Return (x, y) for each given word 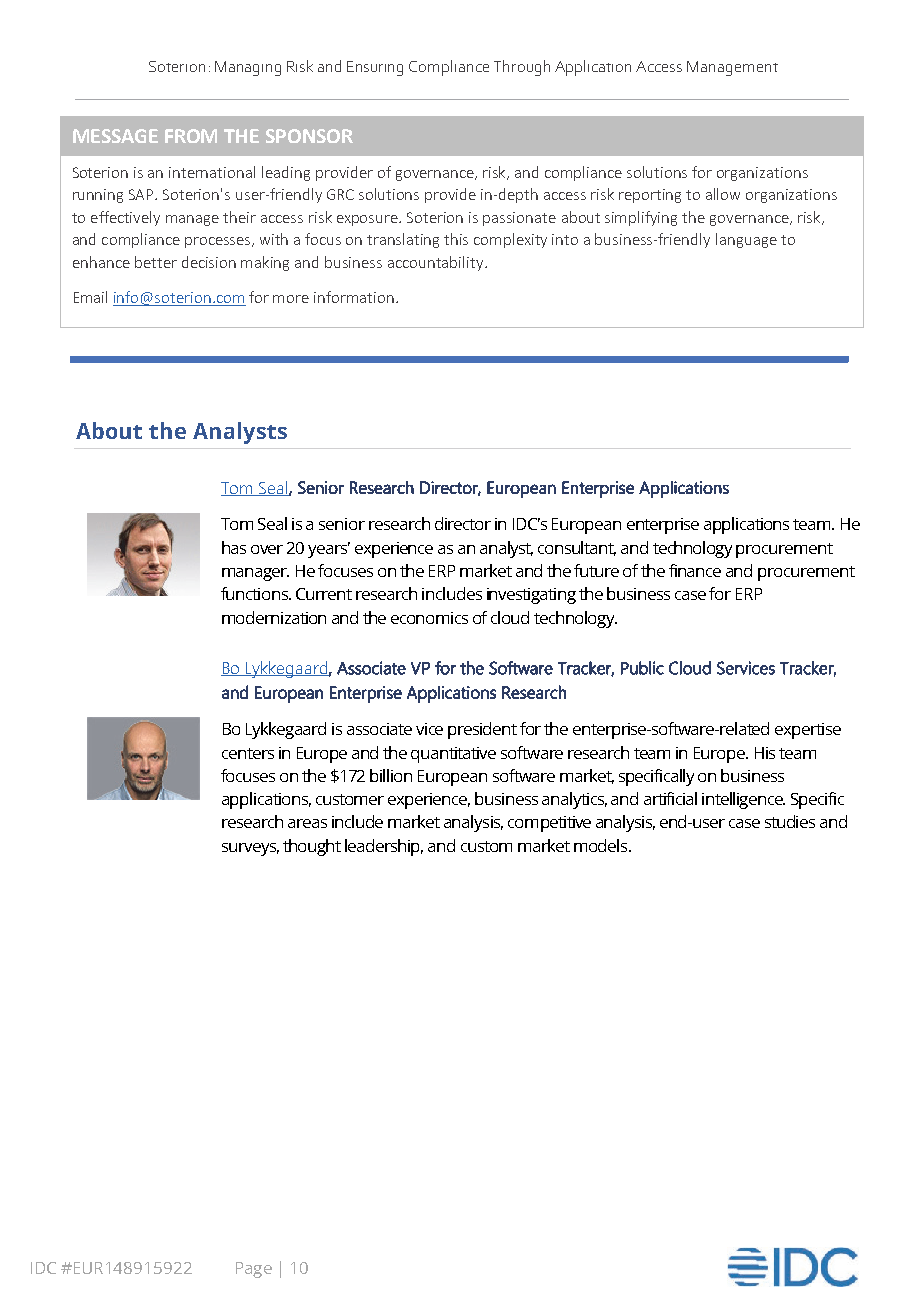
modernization (274, 617)
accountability (437, 263)
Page (254, 1270)
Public (642, 668)
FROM (191, 136)
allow (723, 194)
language (746, 240)
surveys (250, 849)
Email (90, 297)
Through (522, 68)
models (602, 845)
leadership (384, 847)
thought (312, 847)
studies (790, 821)
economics (429, 618)
